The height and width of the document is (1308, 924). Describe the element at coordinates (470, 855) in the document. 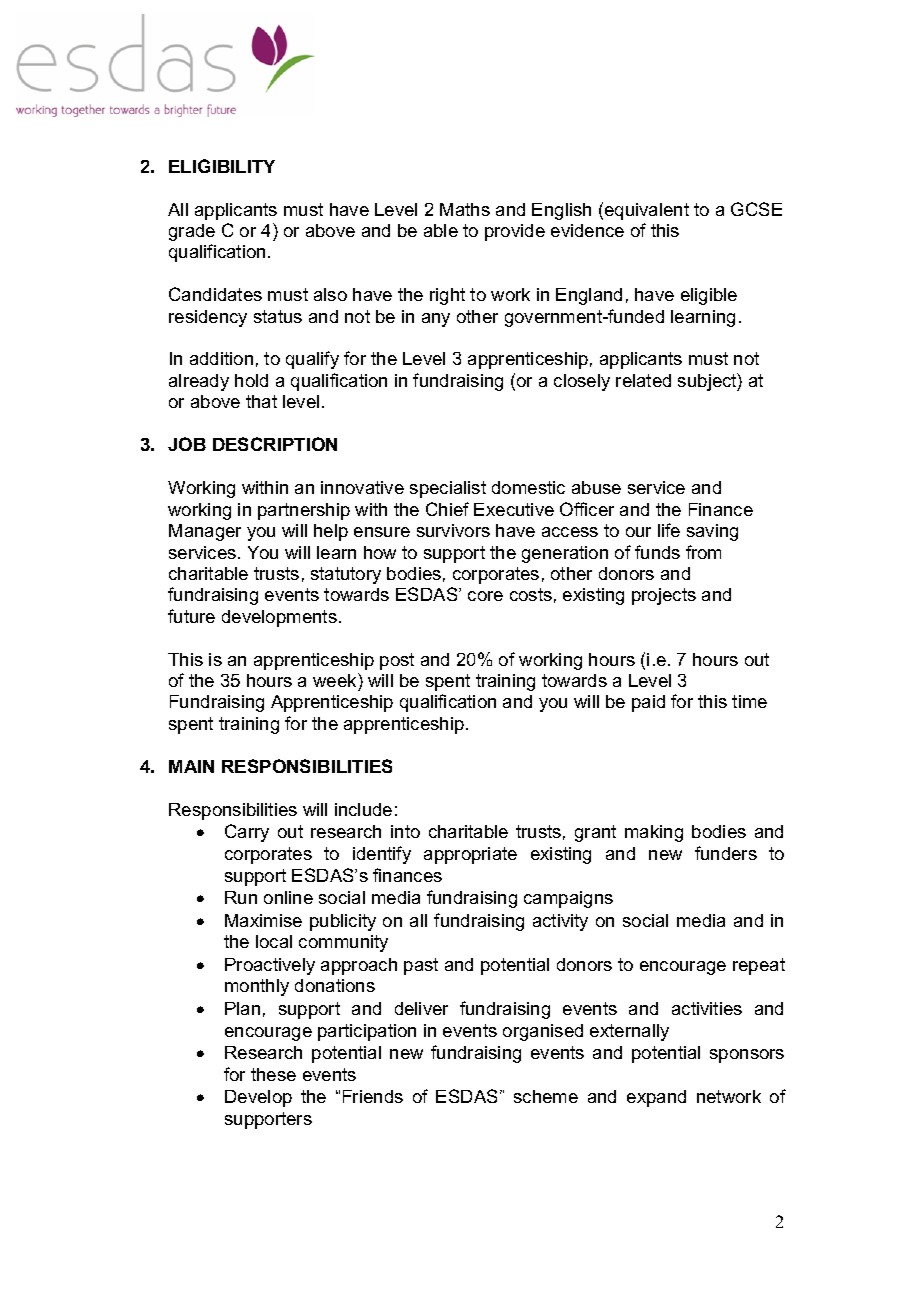

I see `appropriate` at that location.
